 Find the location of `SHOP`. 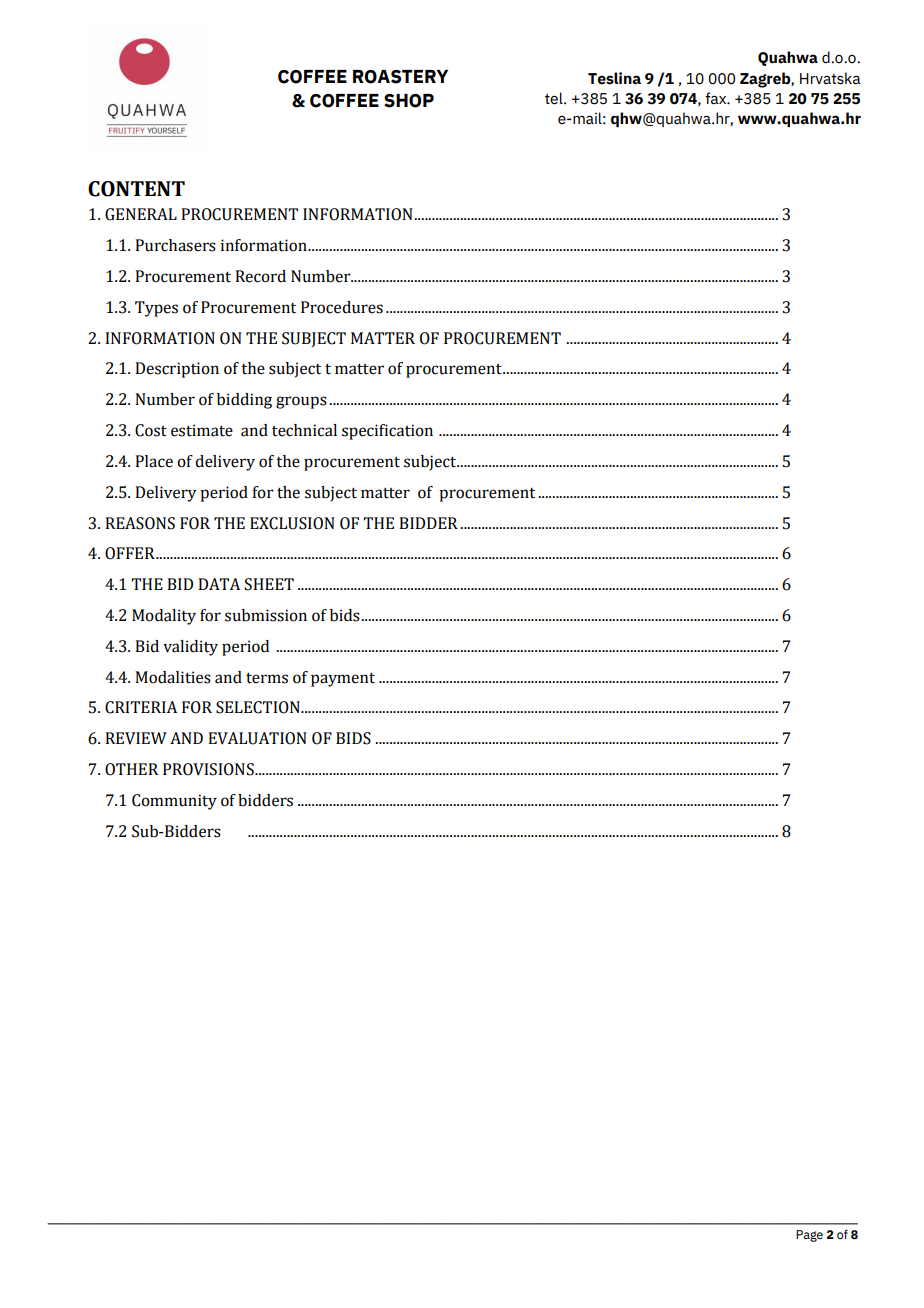

SHOP is located at coordinates (409, 101).
